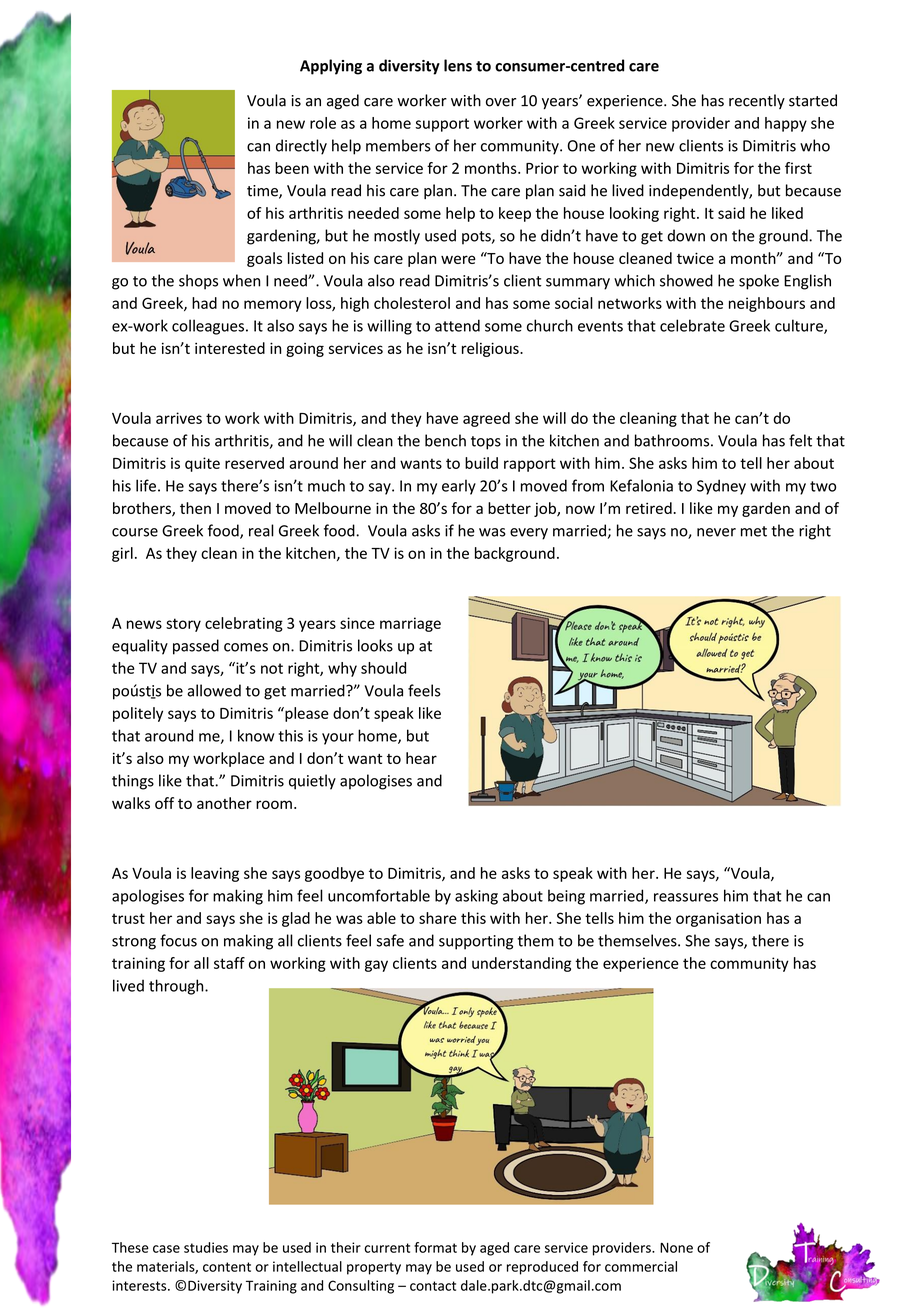 The image size is (924, 1308). What do you see at coordinates (206, 1247) in the image?
I see `studies` at bounding box center [206, 1247].
